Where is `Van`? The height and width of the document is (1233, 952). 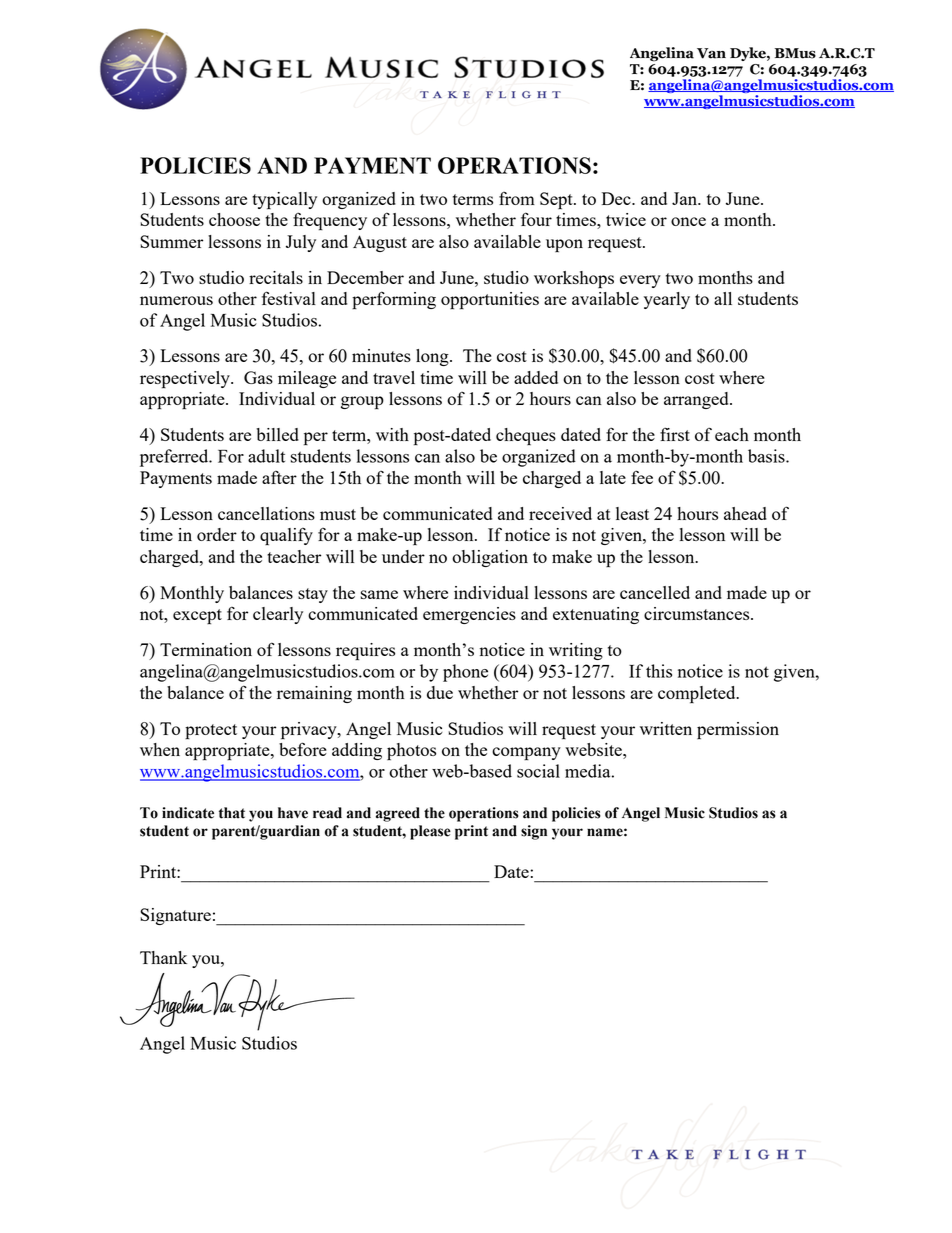
Van is located at coordinates (711, 53).
